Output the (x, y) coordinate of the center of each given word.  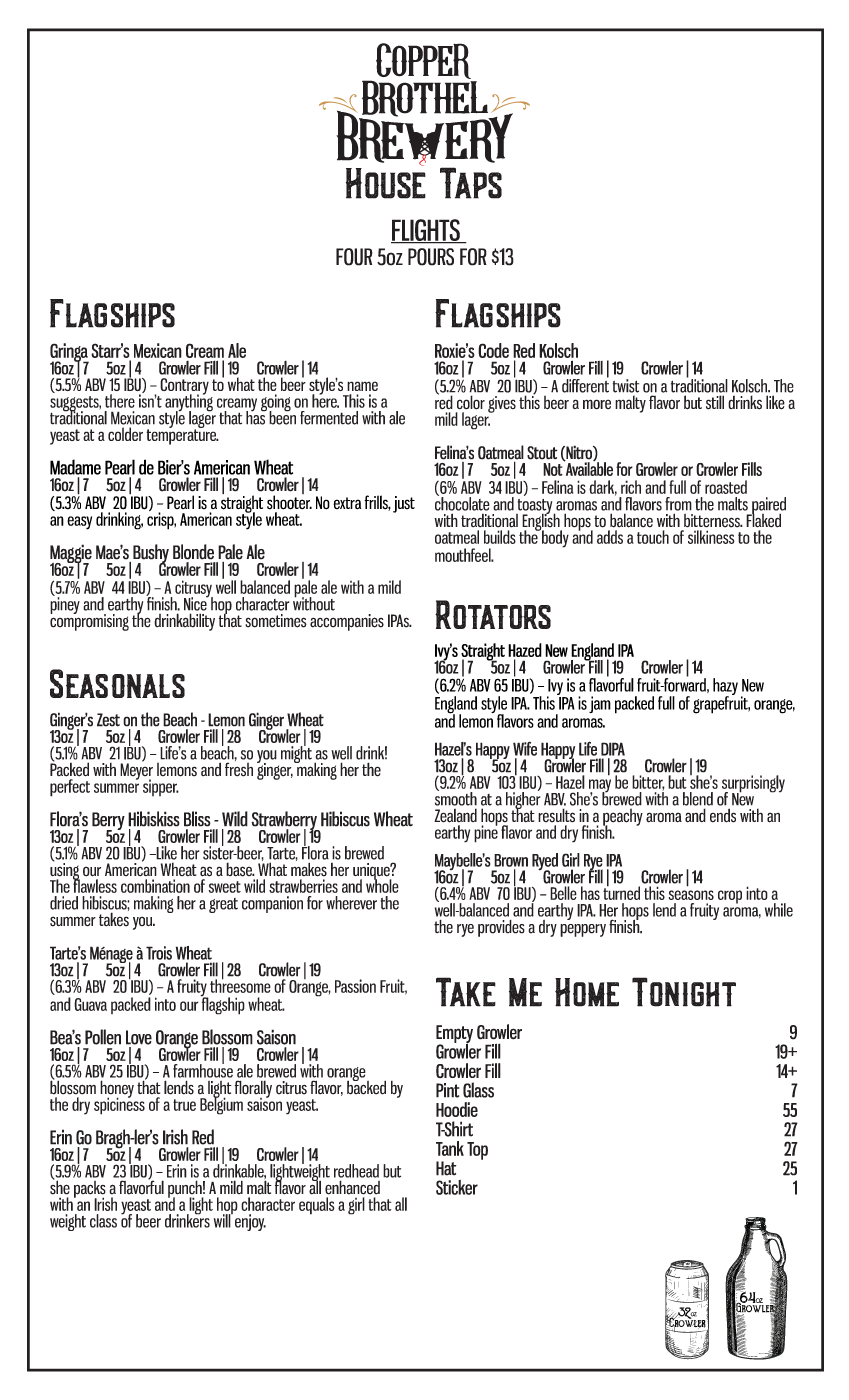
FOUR (354, 257)
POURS (431, 257)
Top (477, 1151)
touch (653, 537)
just (404, 504)
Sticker (457, 1187)
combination (155, 886)
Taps (471, 183)
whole (382, 885)
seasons (691, 895)
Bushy (151, 554)
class (103, 1221)
